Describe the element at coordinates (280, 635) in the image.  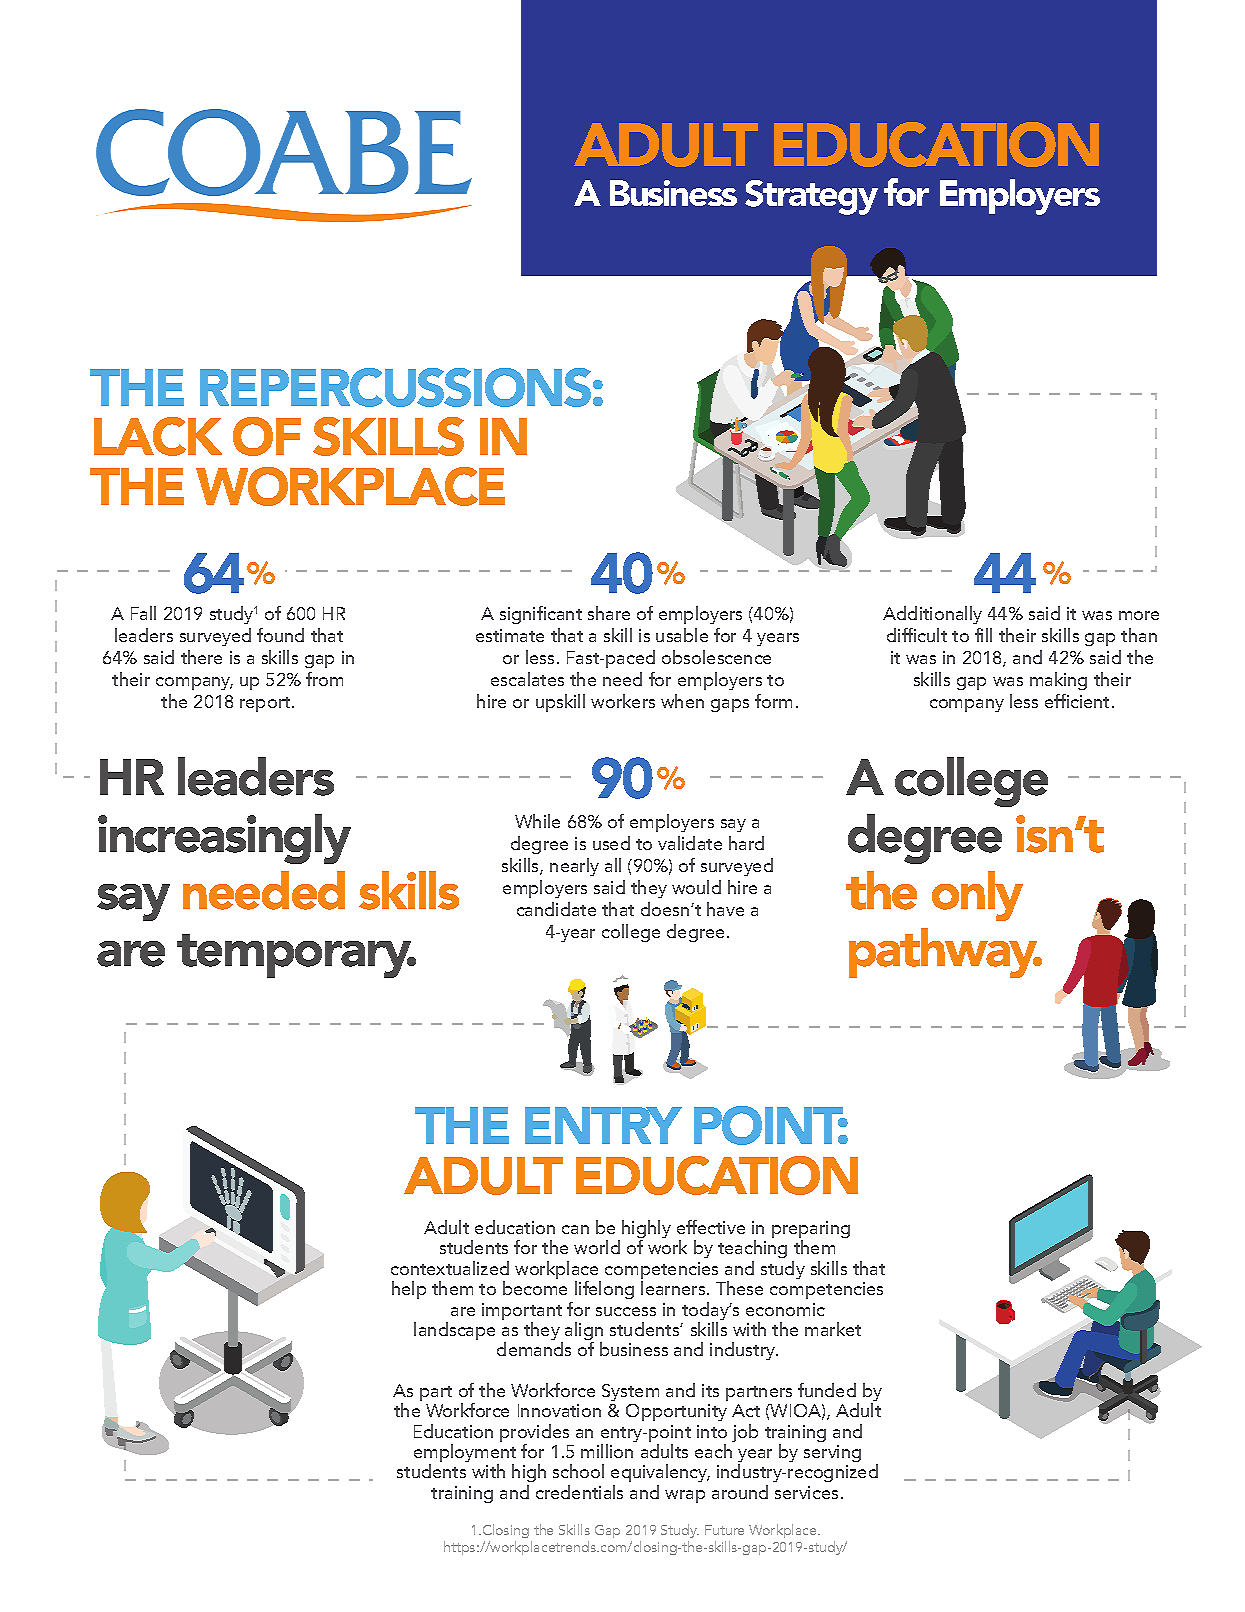
I see `found` at that location.
